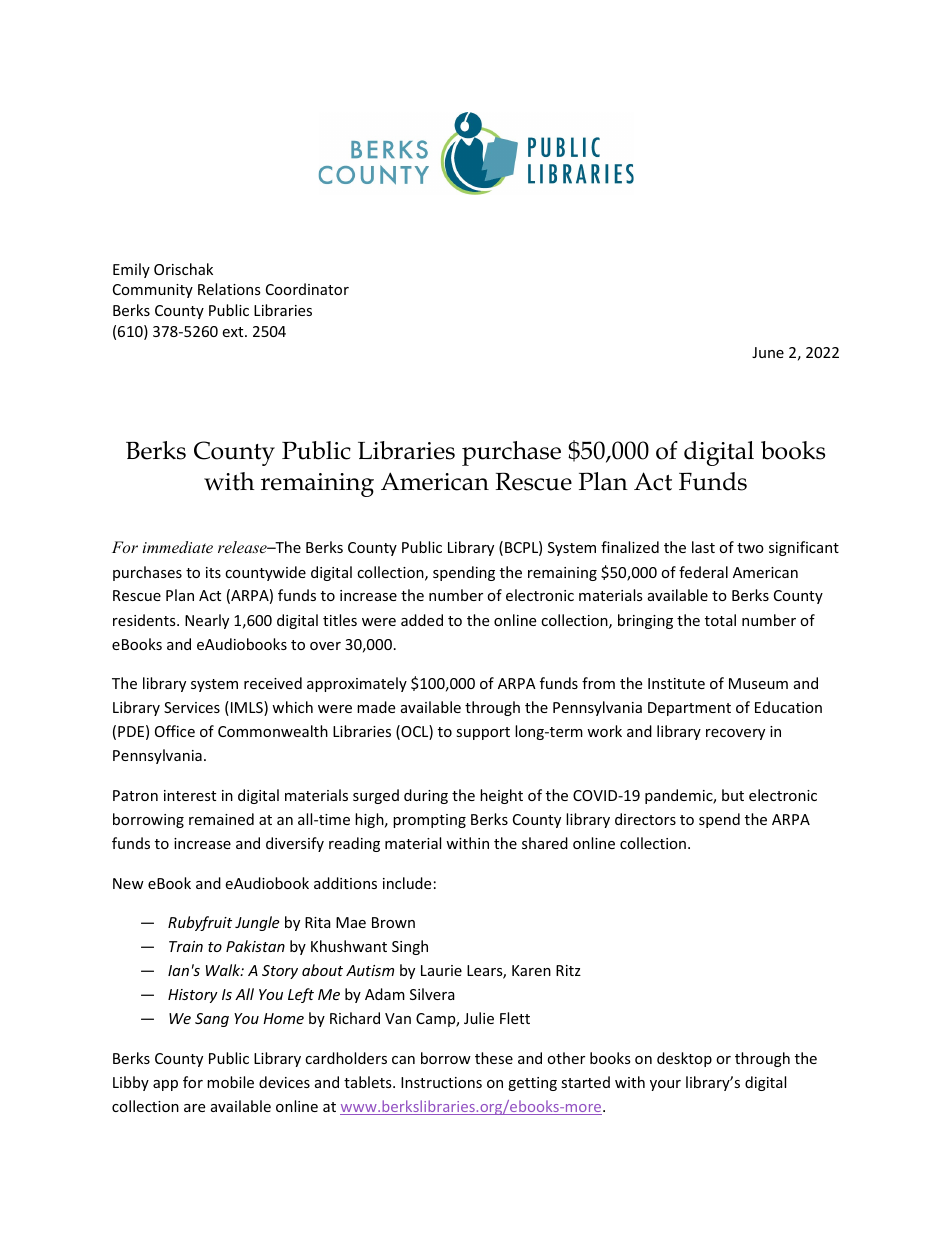  What do you see at coordinates (684, 1059) in the screenshot?
I see `desktop` at bounding box center [684, 1059].
